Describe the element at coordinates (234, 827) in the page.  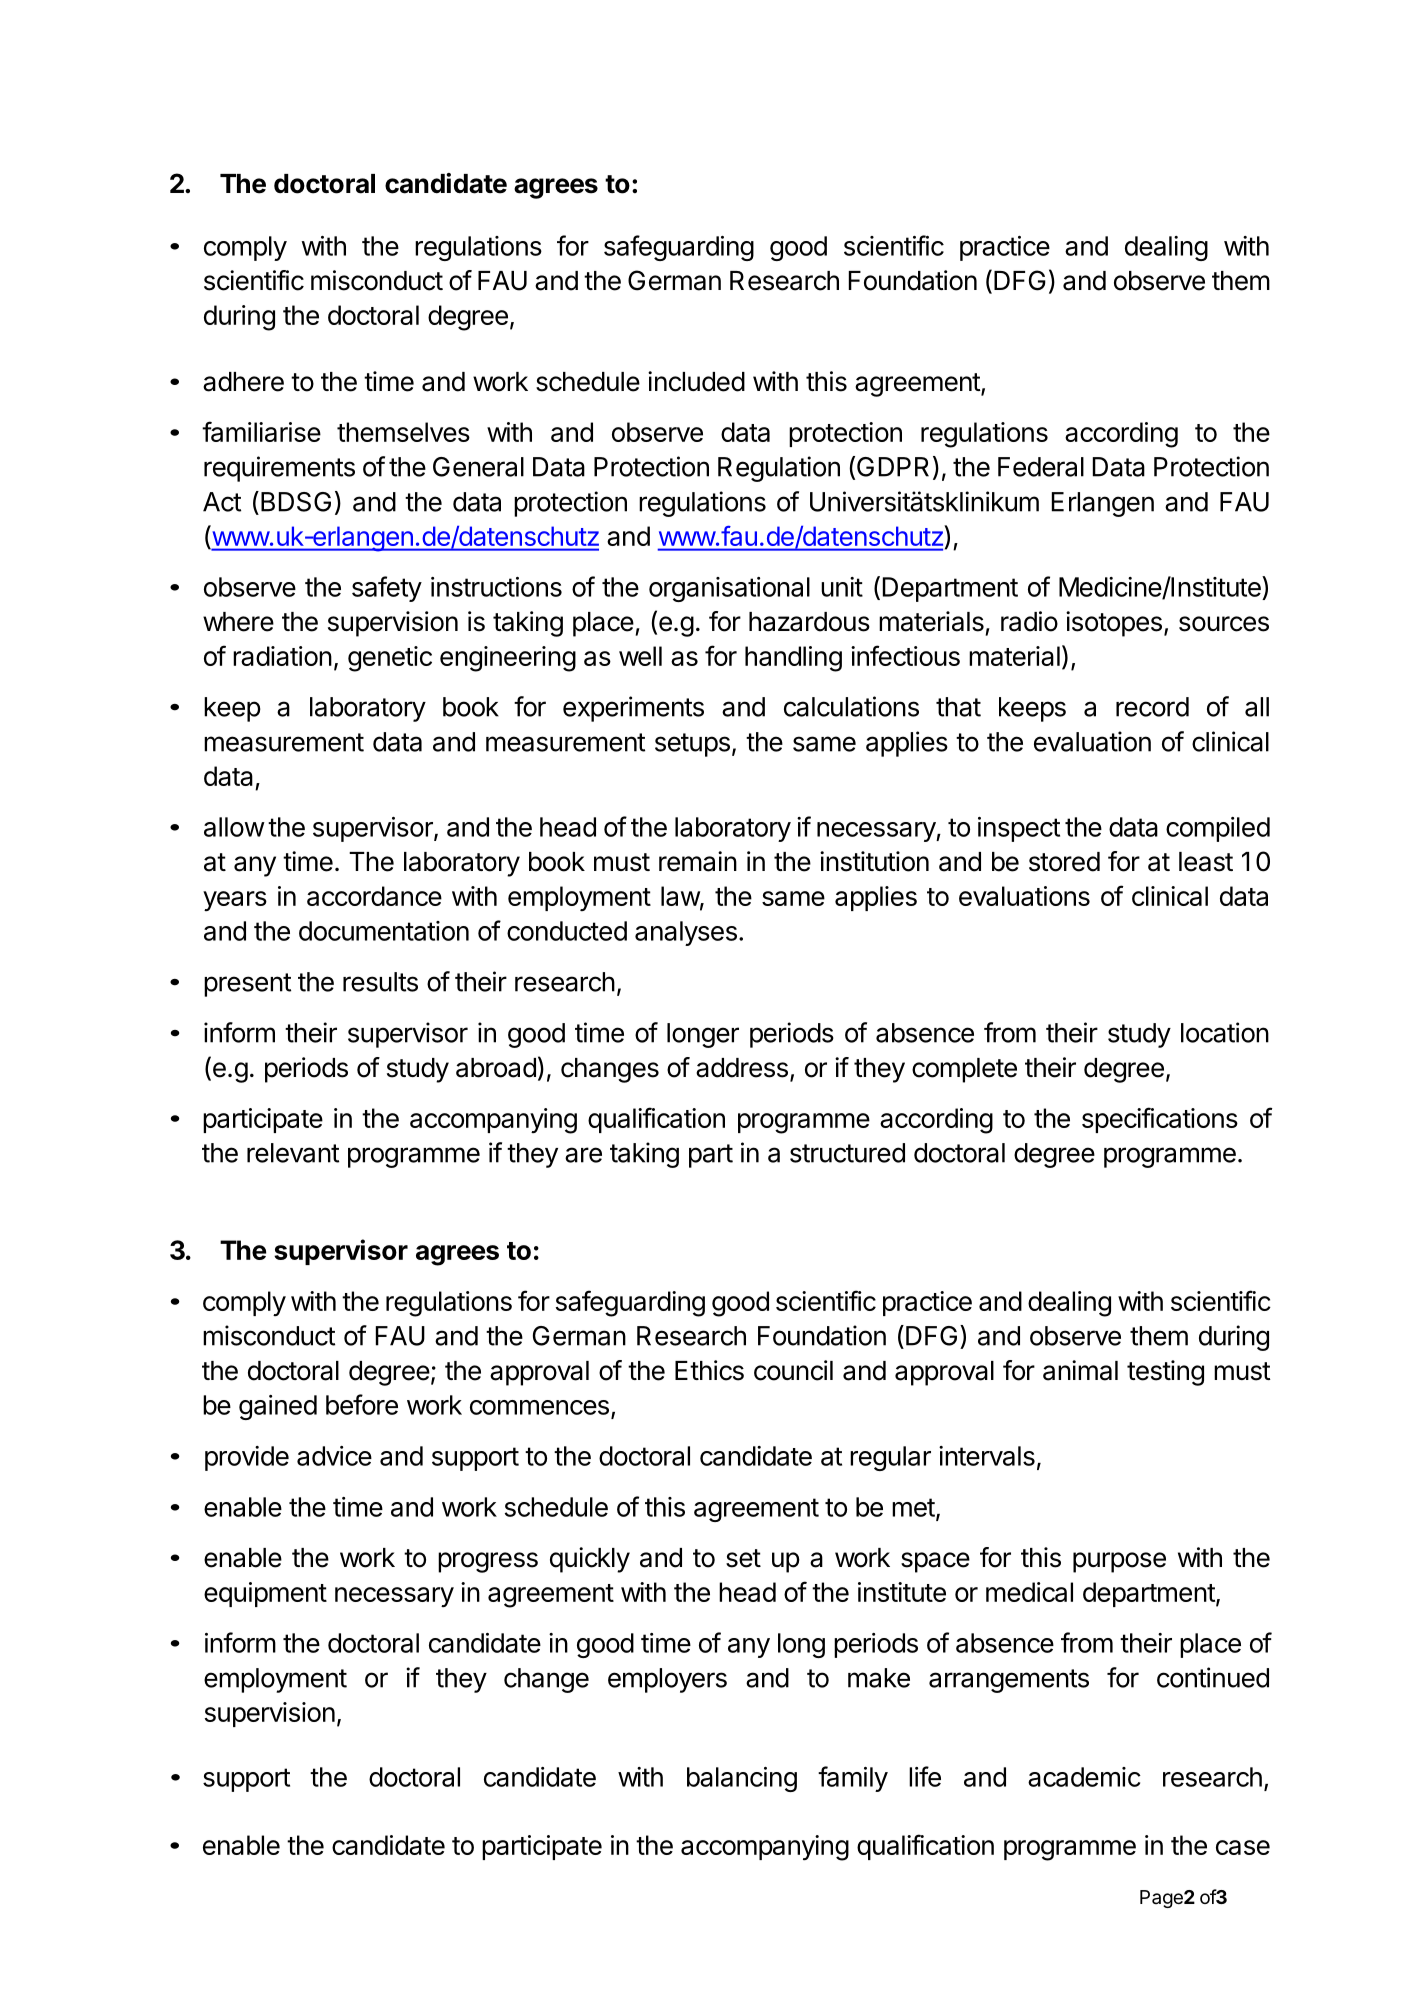
I see `allow` at that location.
